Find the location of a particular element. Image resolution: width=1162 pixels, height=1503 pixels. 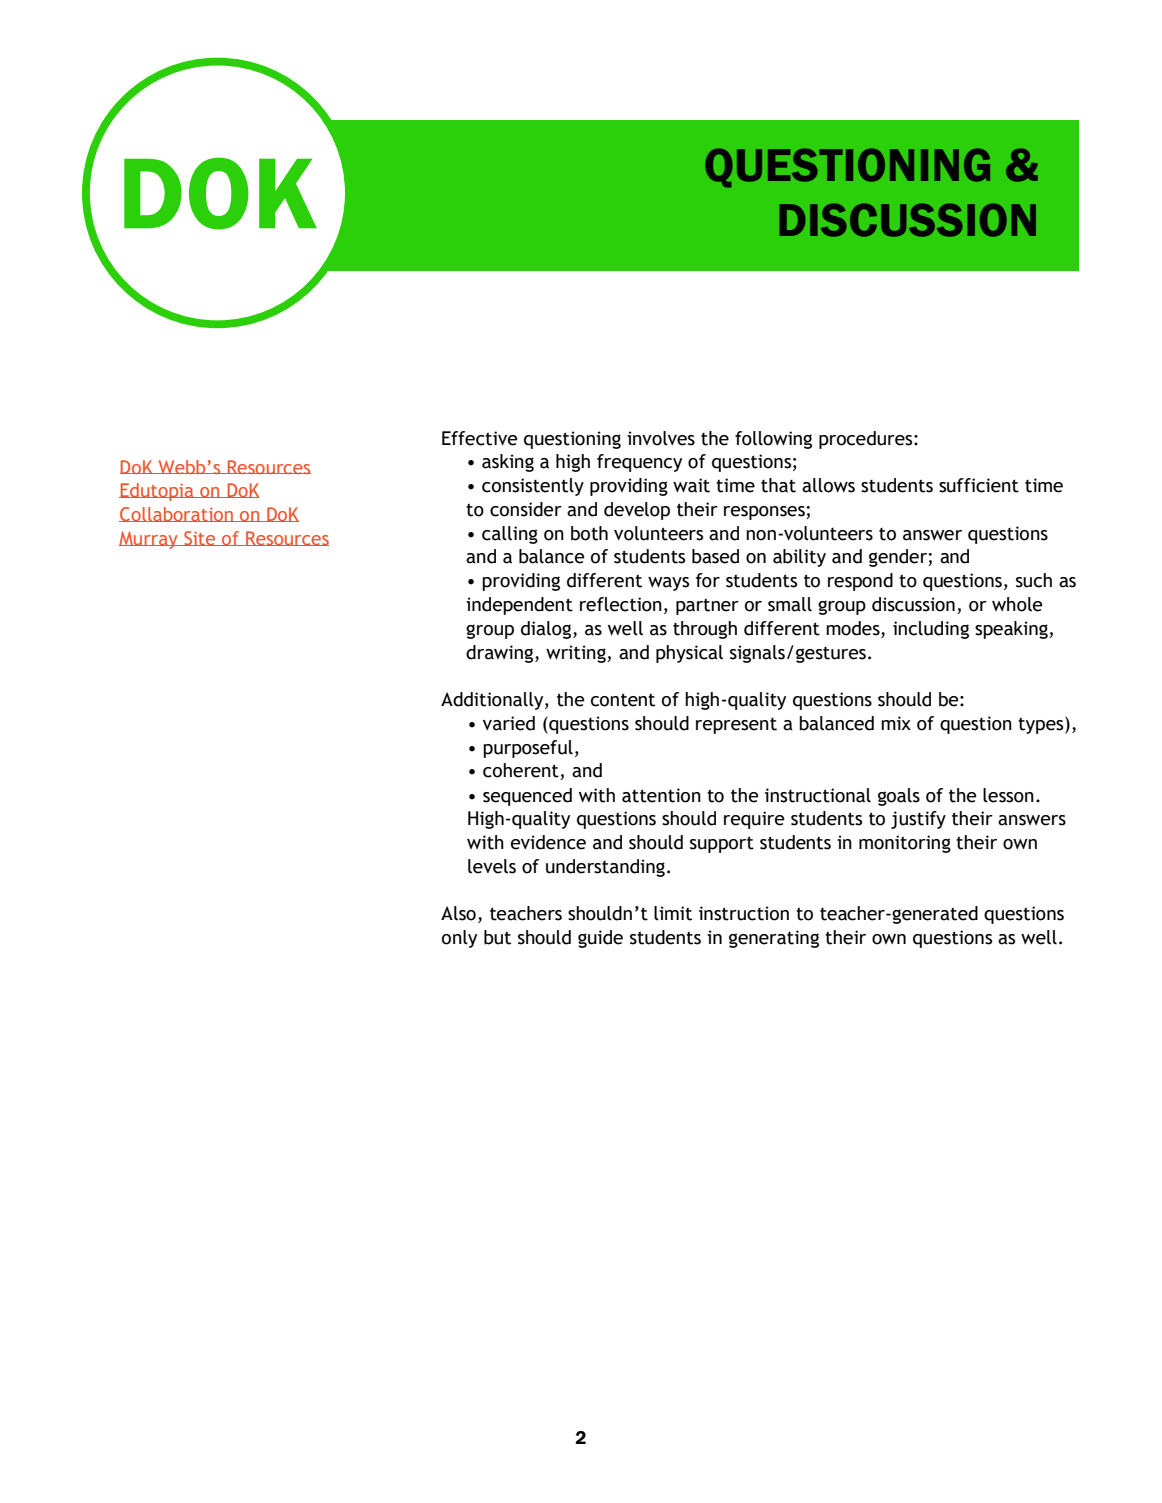

Also is located at coordinates (458, 913).
